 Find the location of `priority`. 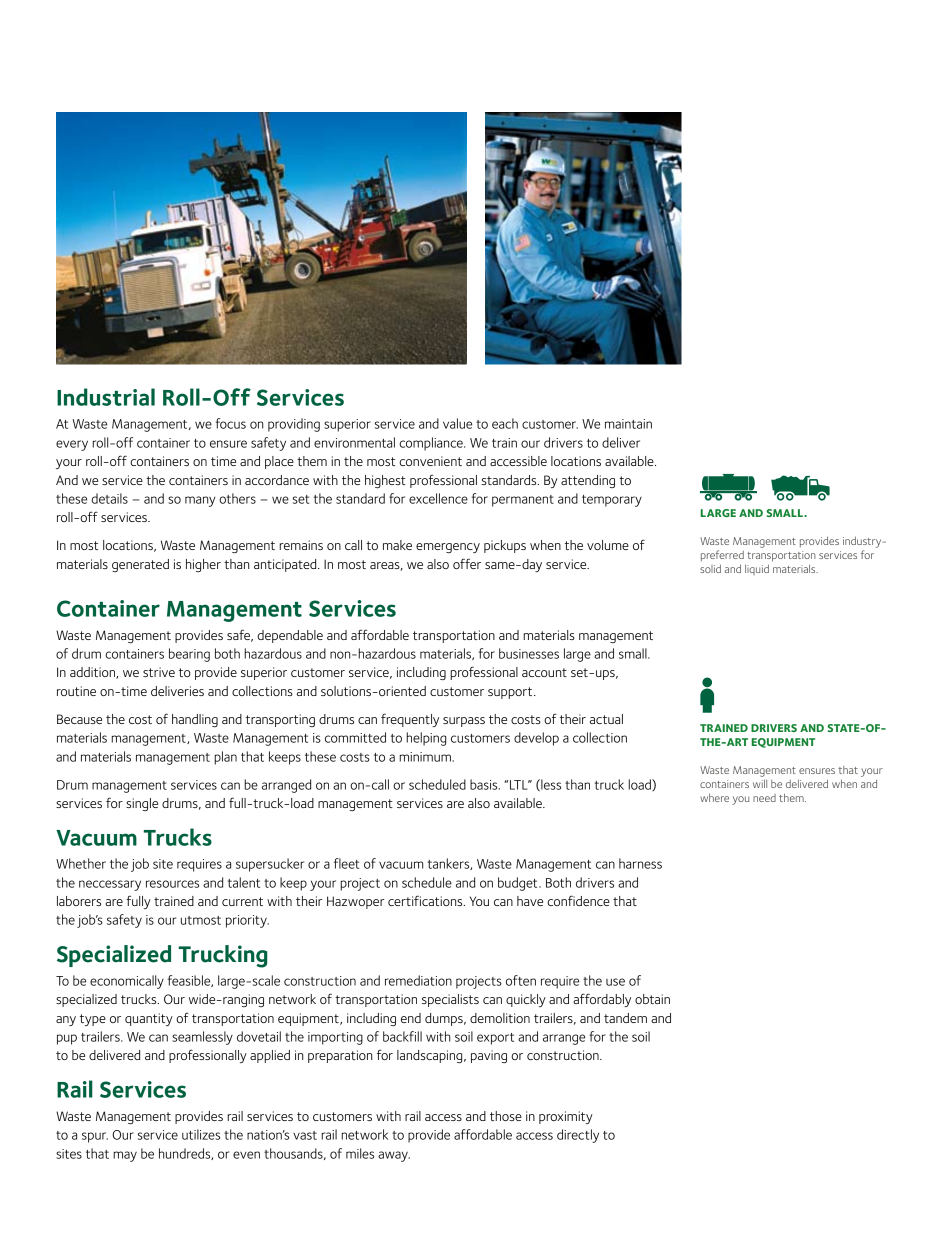

priority is located at coordinates (247, 921).
